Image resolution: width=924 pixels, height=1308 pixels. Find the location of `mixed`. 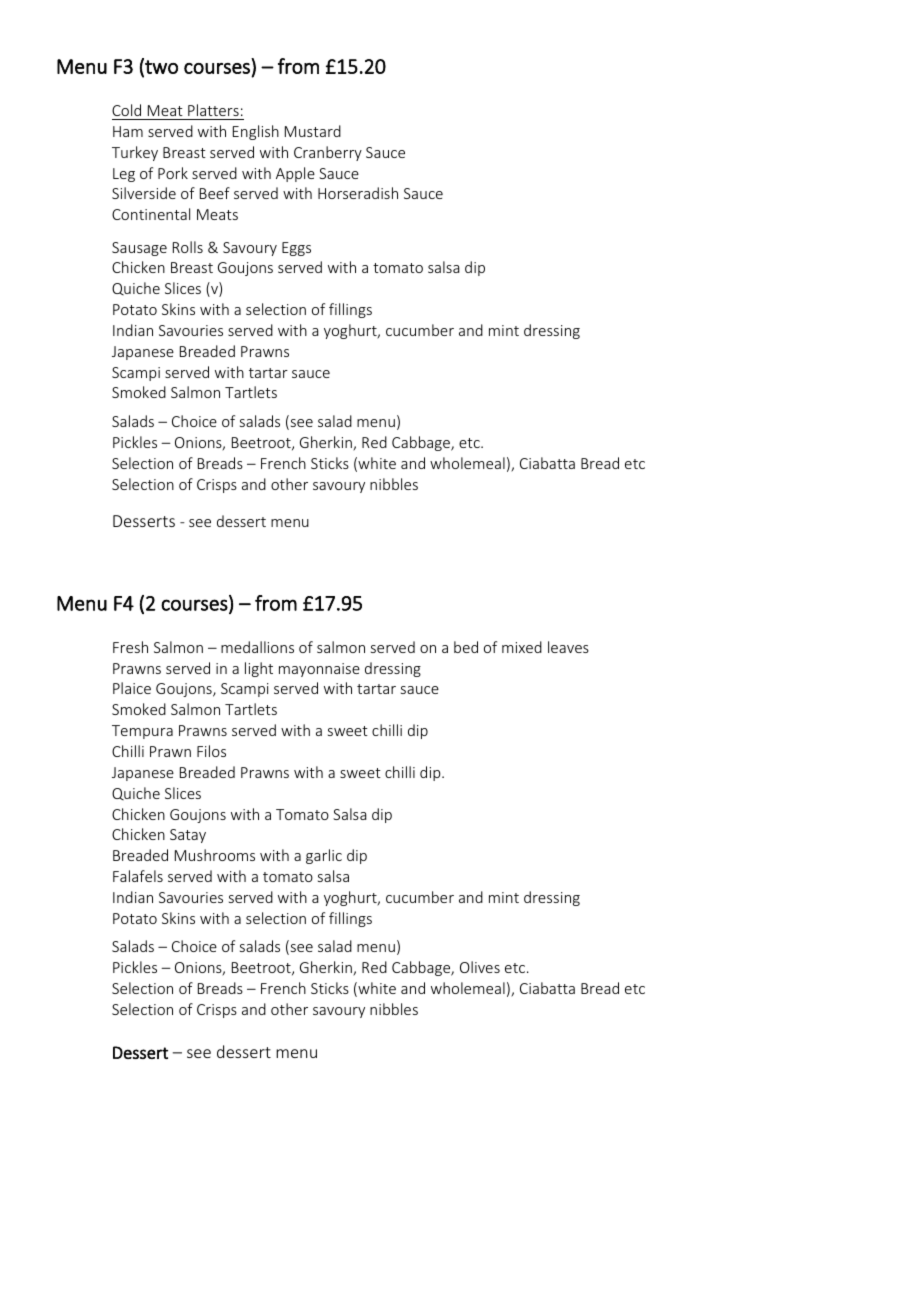

mixed is located at coordinates (522, 647).
